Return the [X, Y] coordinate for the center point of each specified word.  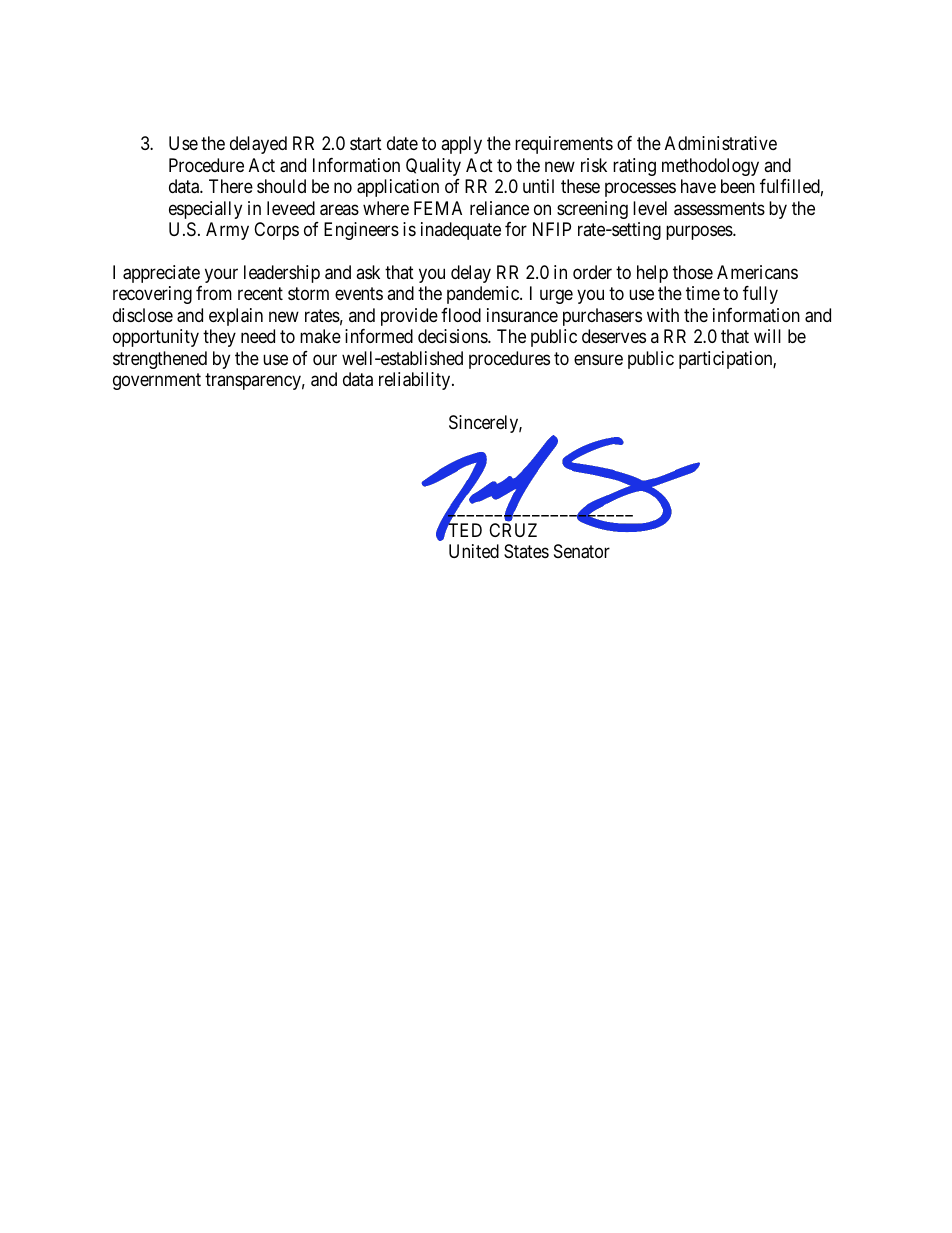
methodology [710, 167]
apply [461, 145]
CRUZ [513, 530]
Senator [582, 551]
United [474, 551]
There [231, 186]
